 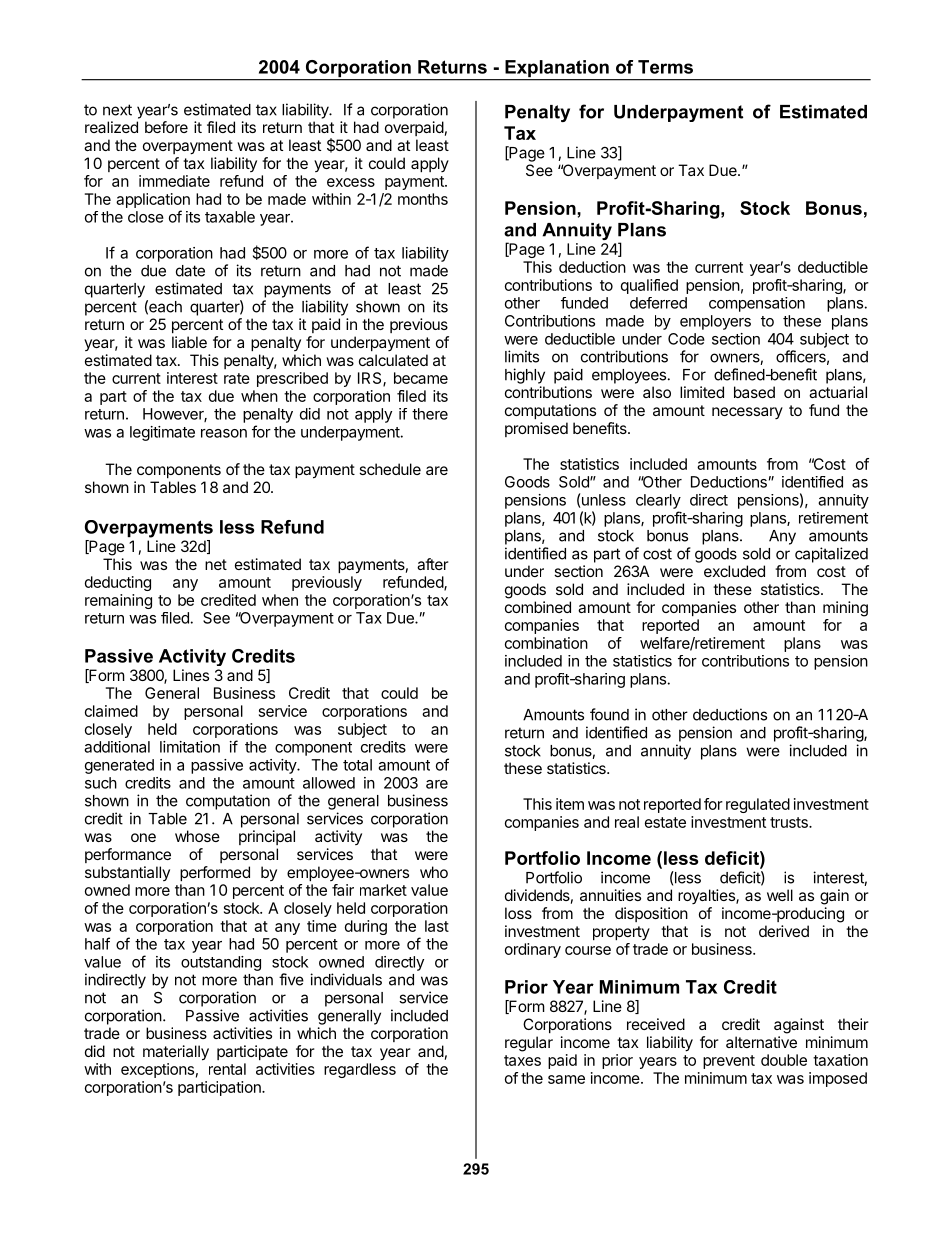 I want to click on well, so click(x=780, y=895).
